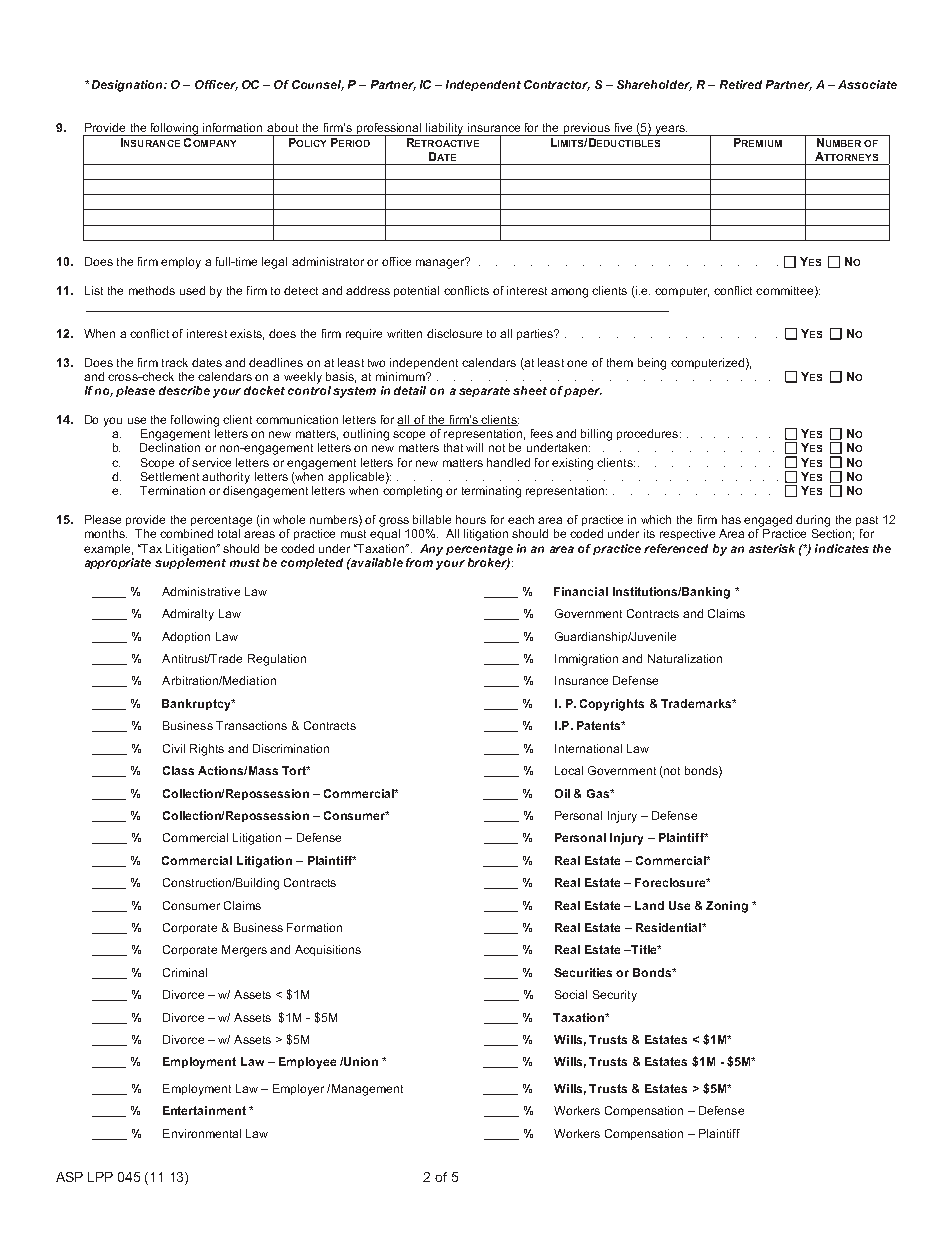 This screenshot has width=952, height=1233. Describe the element at coordinates (741, 84) in the screenshot. I see `Retired` at that location.
